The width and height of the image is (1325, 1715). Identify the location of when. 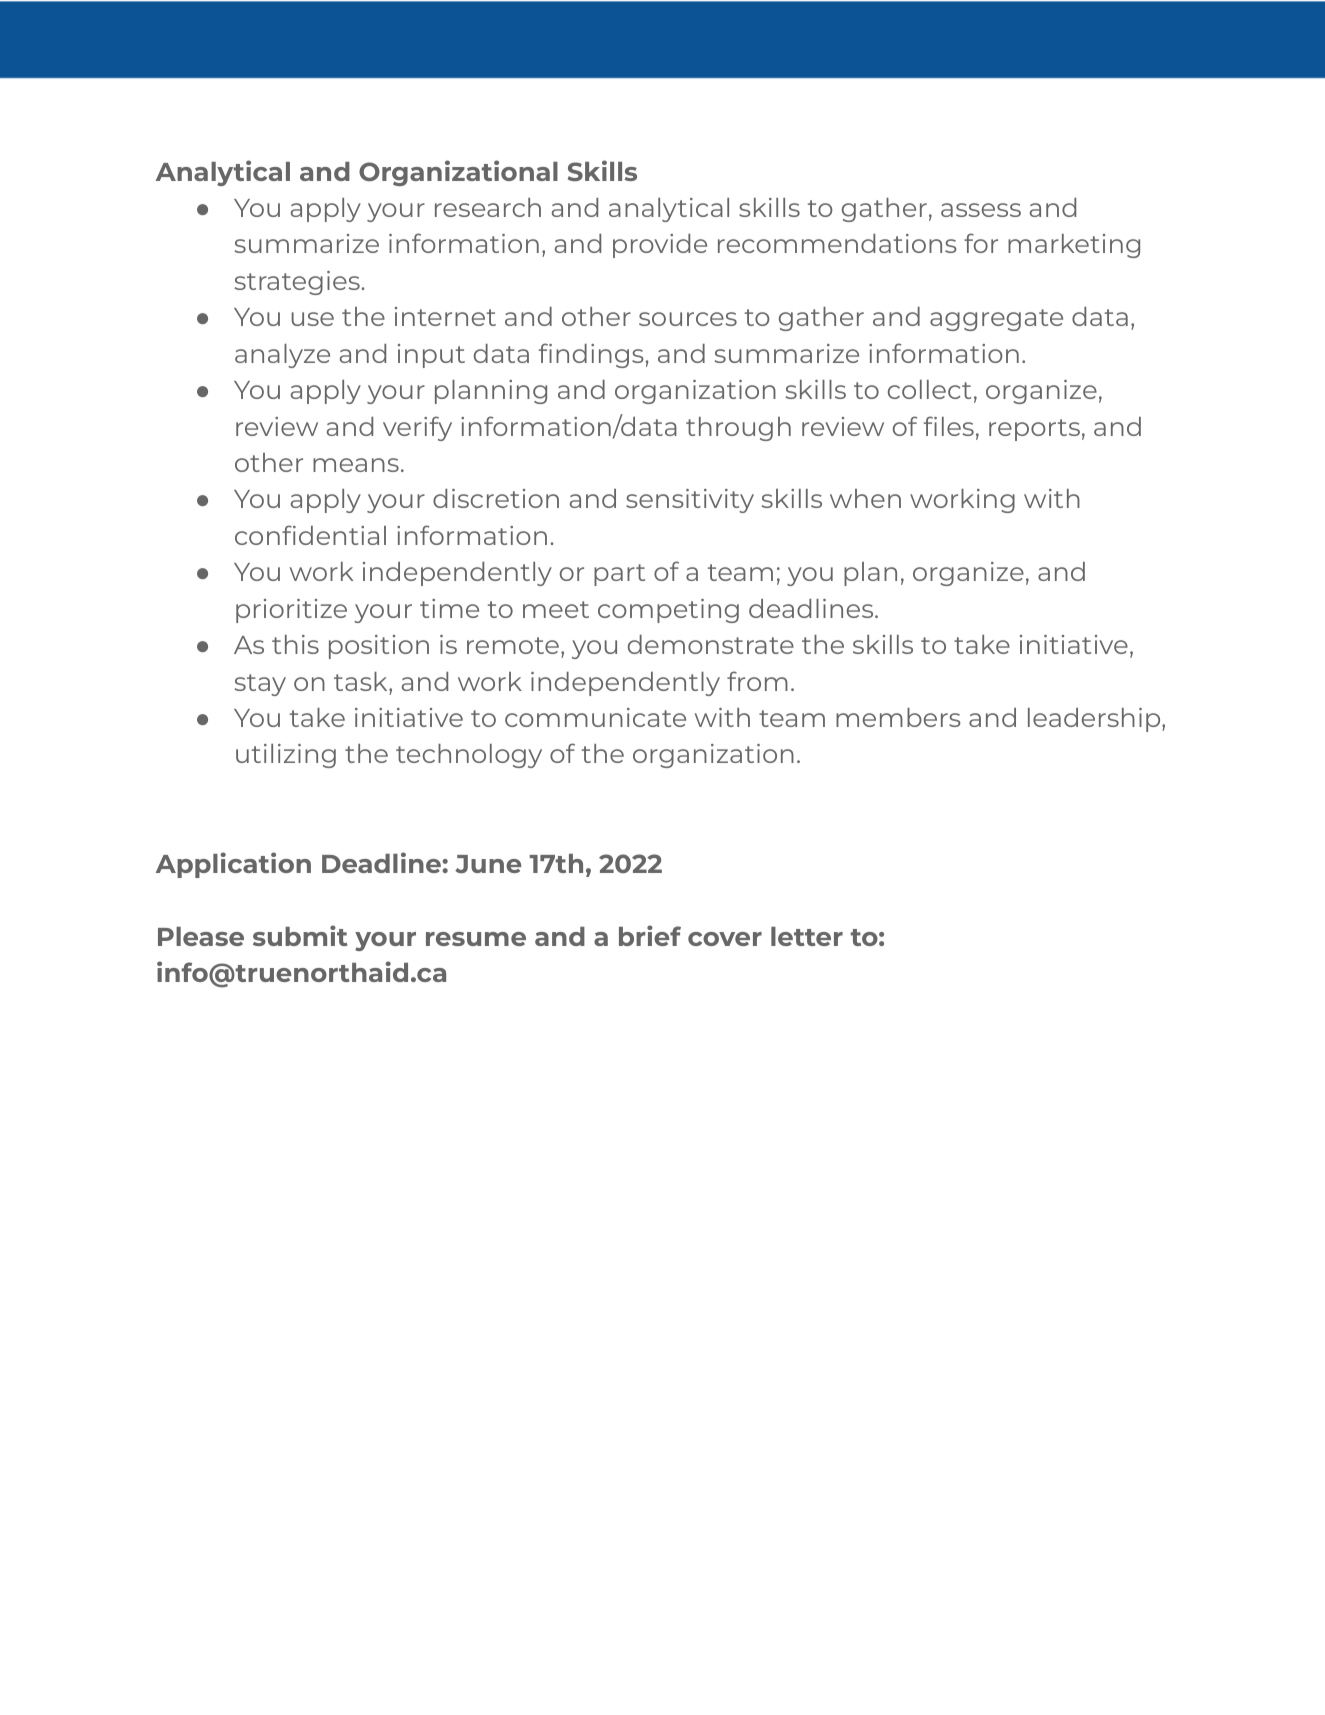
(865, 498).
